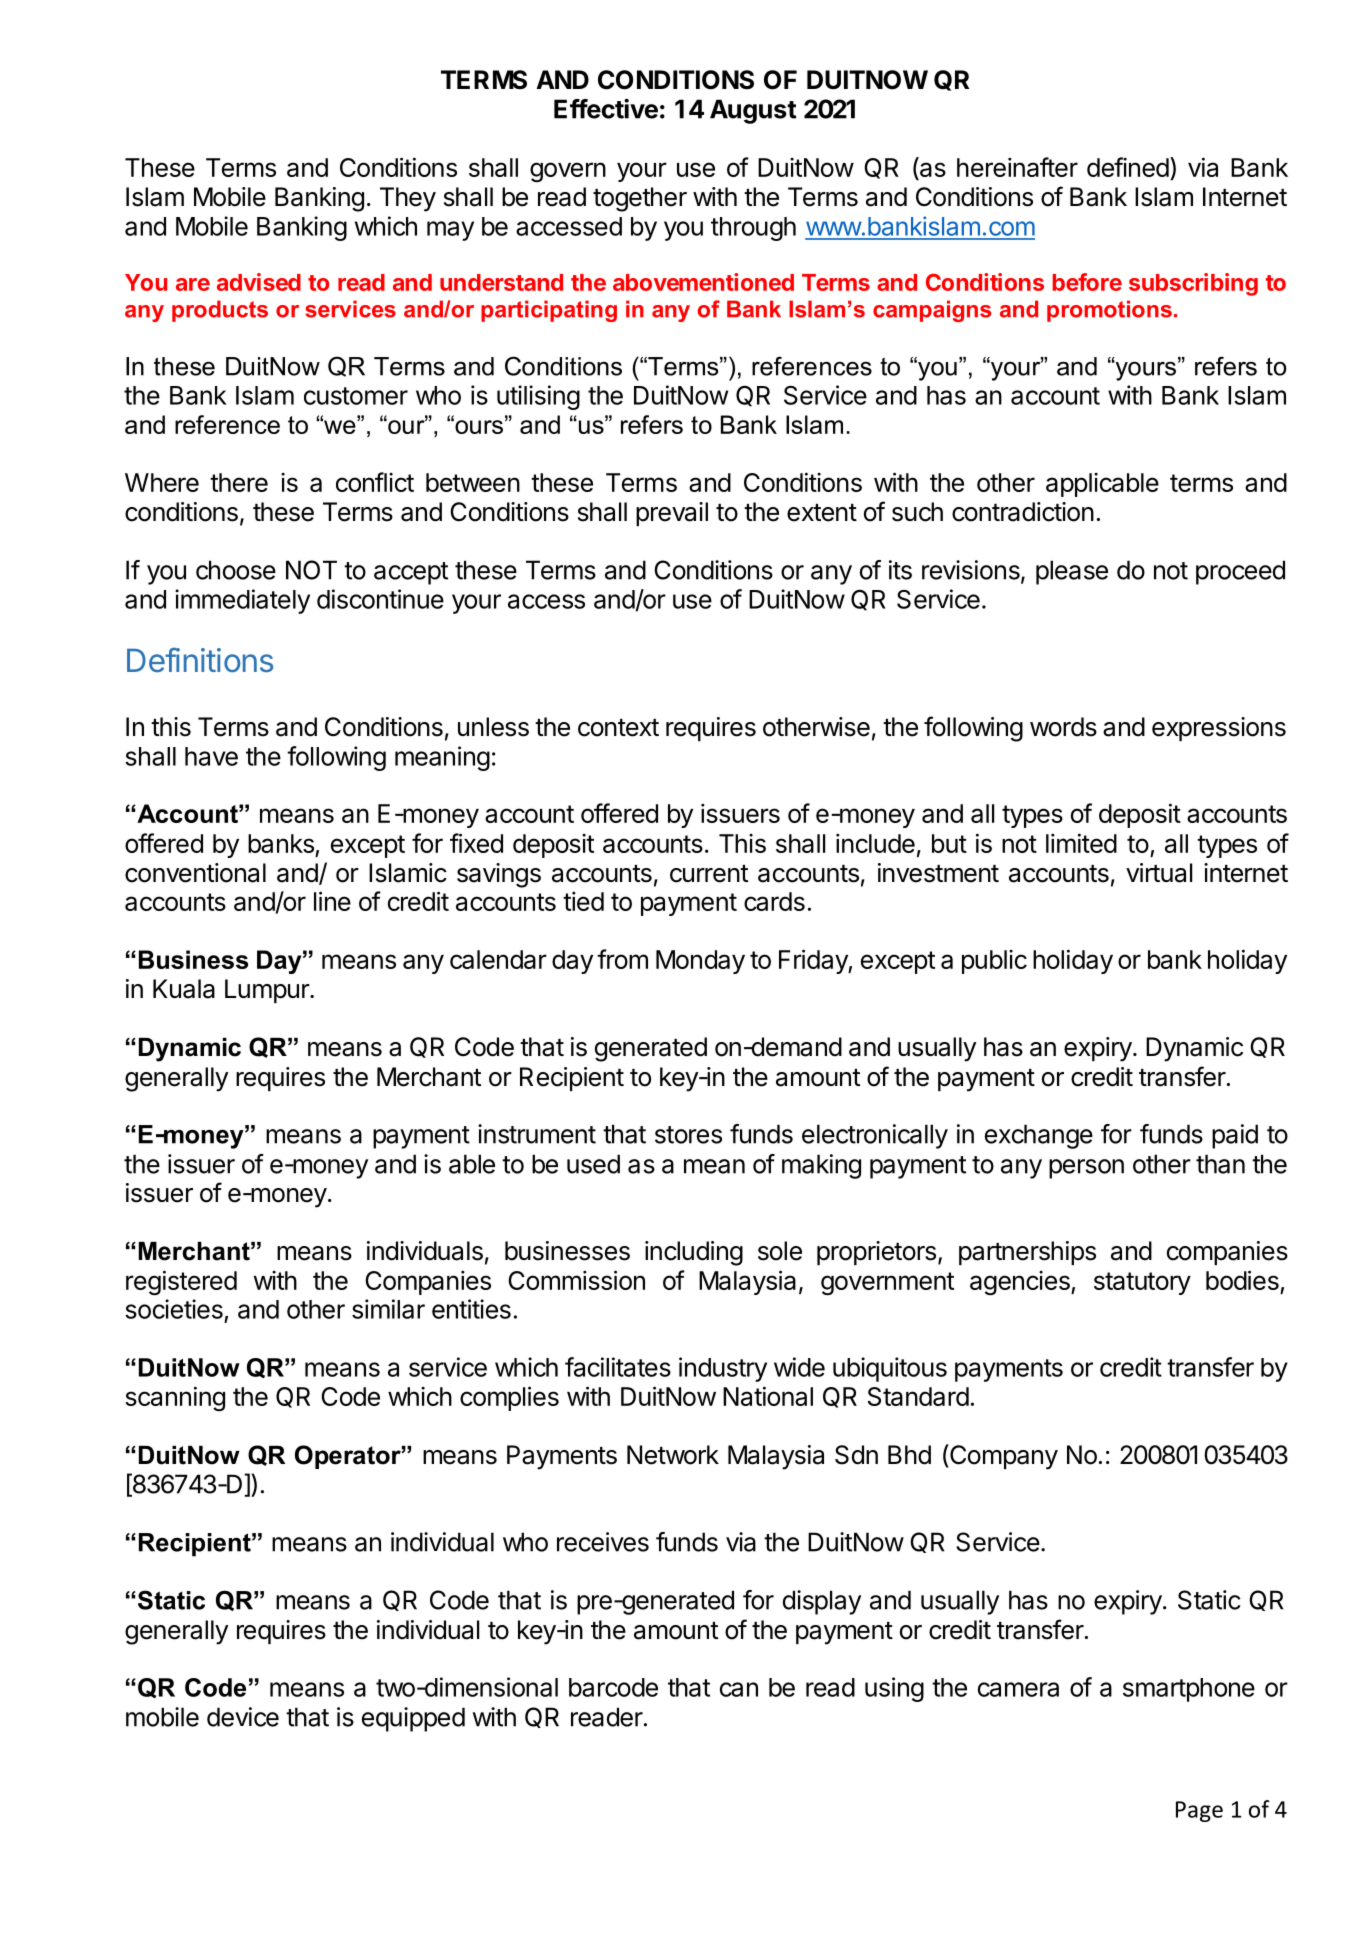 The image size is (1370, 1938). What do you see at coordinates (753, 111) in the screenshot?
I see `August` at bounding box center [753, 111].
